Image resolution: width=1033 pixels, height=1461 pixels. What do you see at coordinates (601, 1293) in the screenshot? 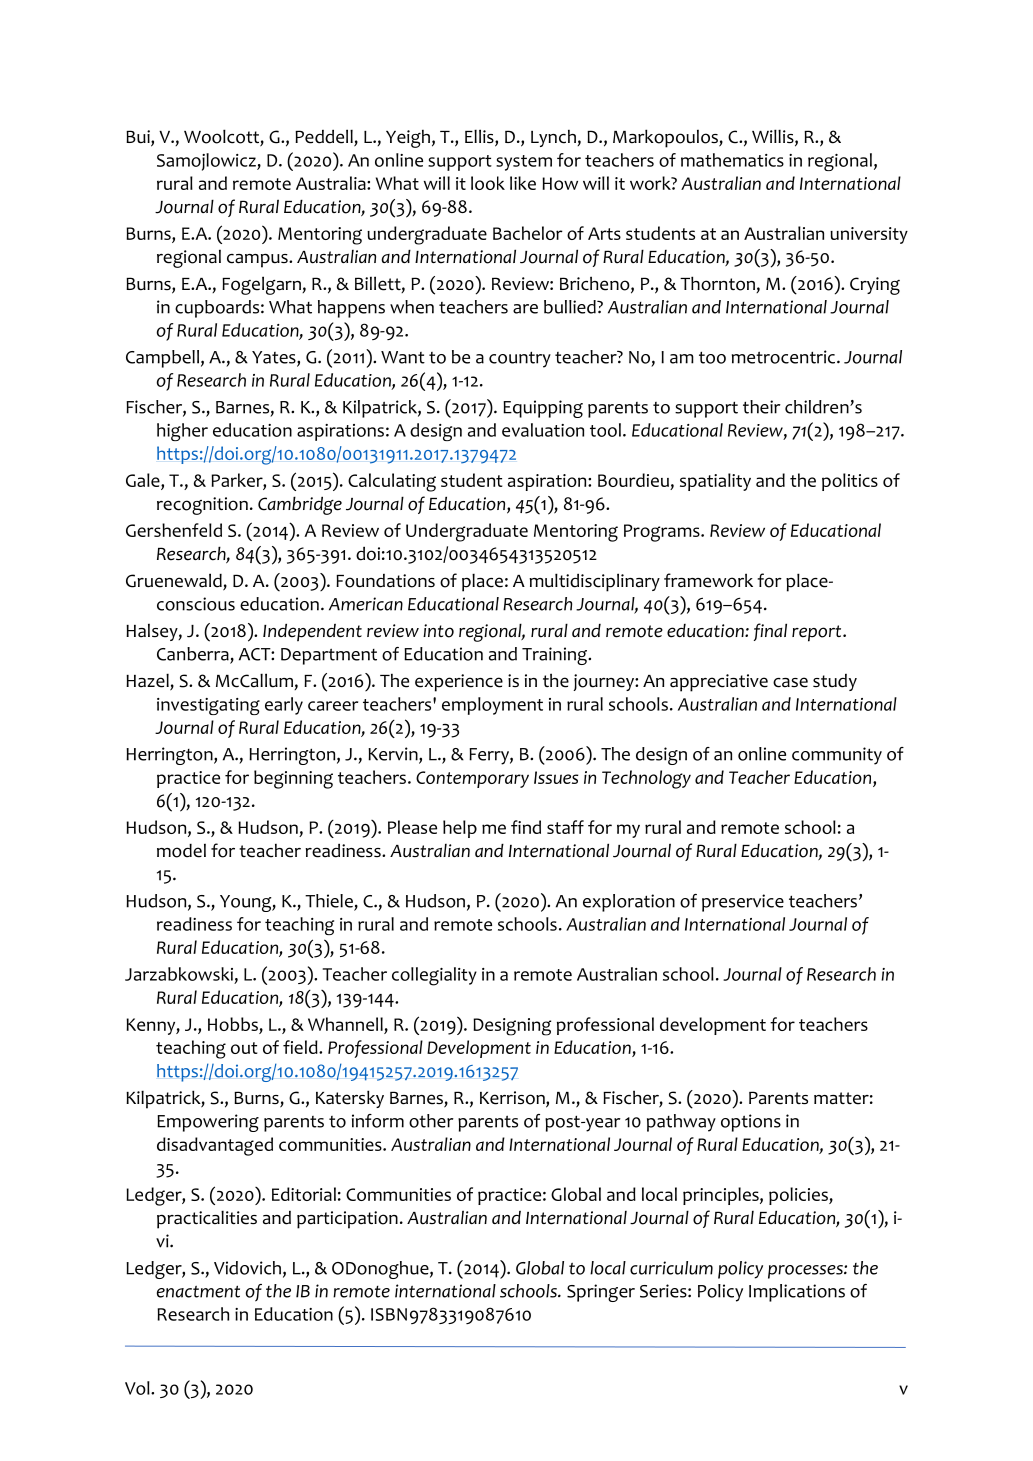
I see `Springer` at bounding box center [601, 1293].
